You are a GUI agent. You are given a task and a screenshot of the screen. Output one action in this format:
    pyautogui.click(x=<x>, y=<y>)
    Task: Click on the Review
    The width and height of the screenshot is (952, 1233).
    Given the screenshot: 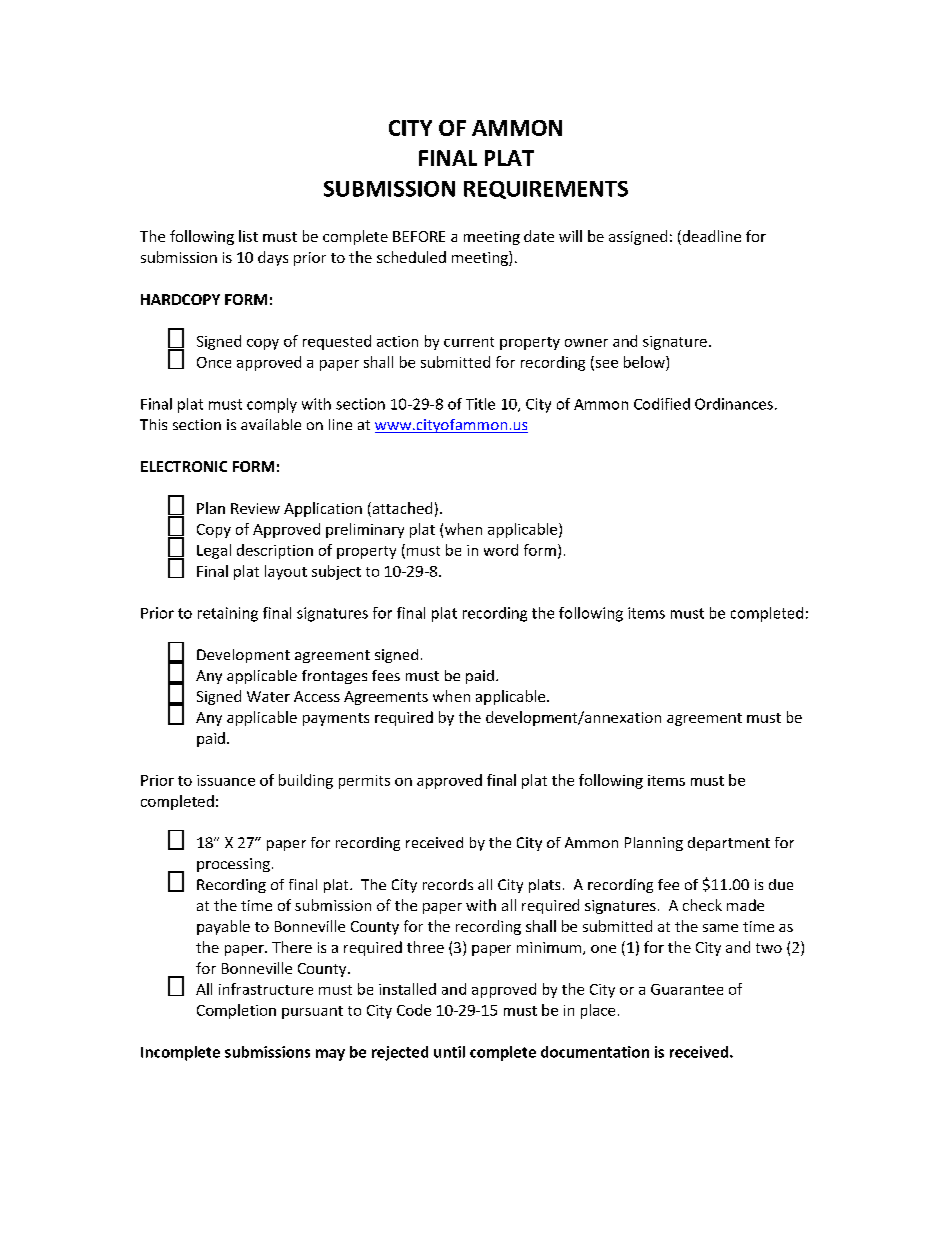 What is the action you would take?
    pyautogui.click(x=255, y=508)
